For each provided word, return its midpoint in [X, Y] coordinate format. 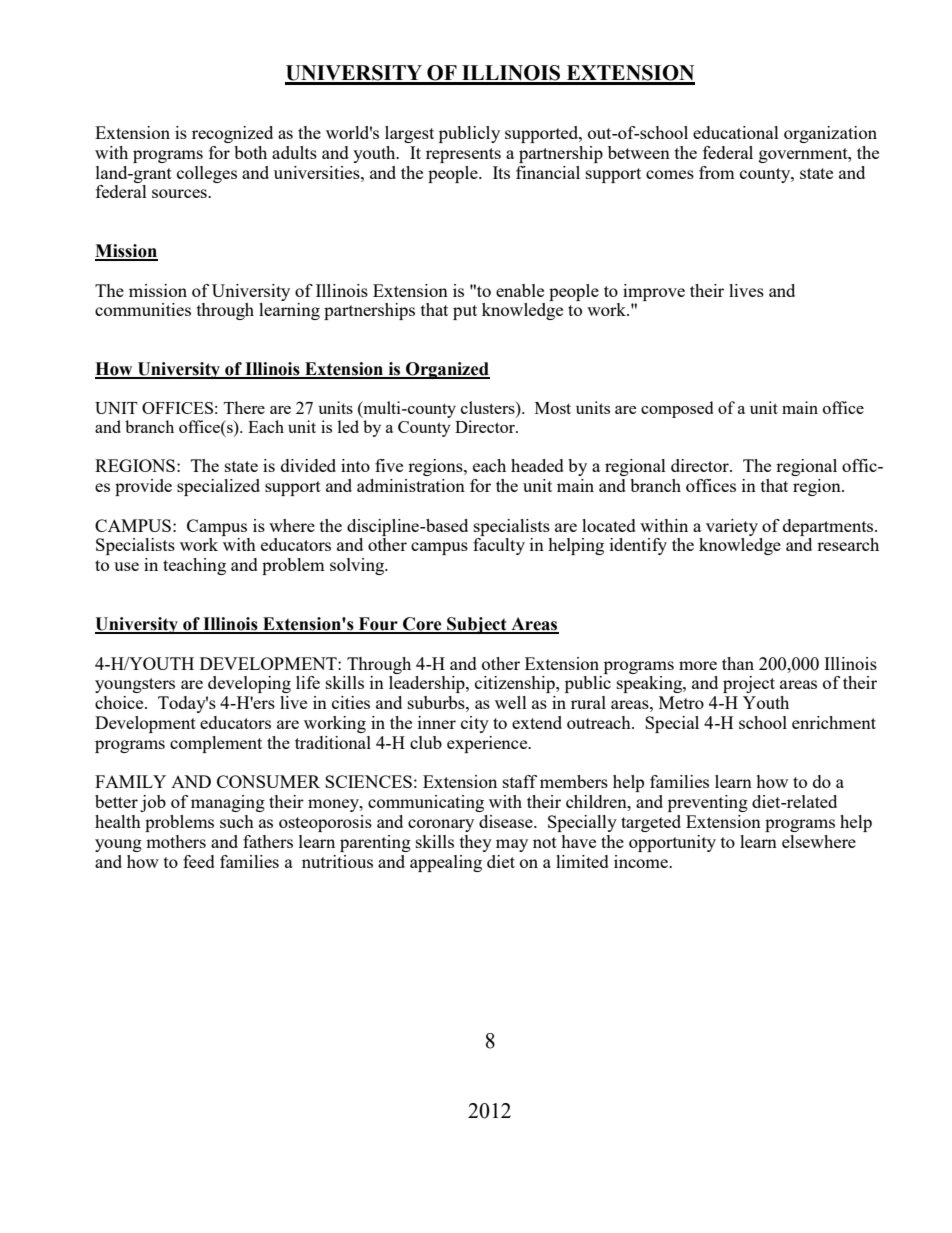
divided [308, 465]
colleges [207, 174]
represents [463, 155]
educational [736, 132]
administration [411, 485]
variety [732, 527]
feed [199, 861]
